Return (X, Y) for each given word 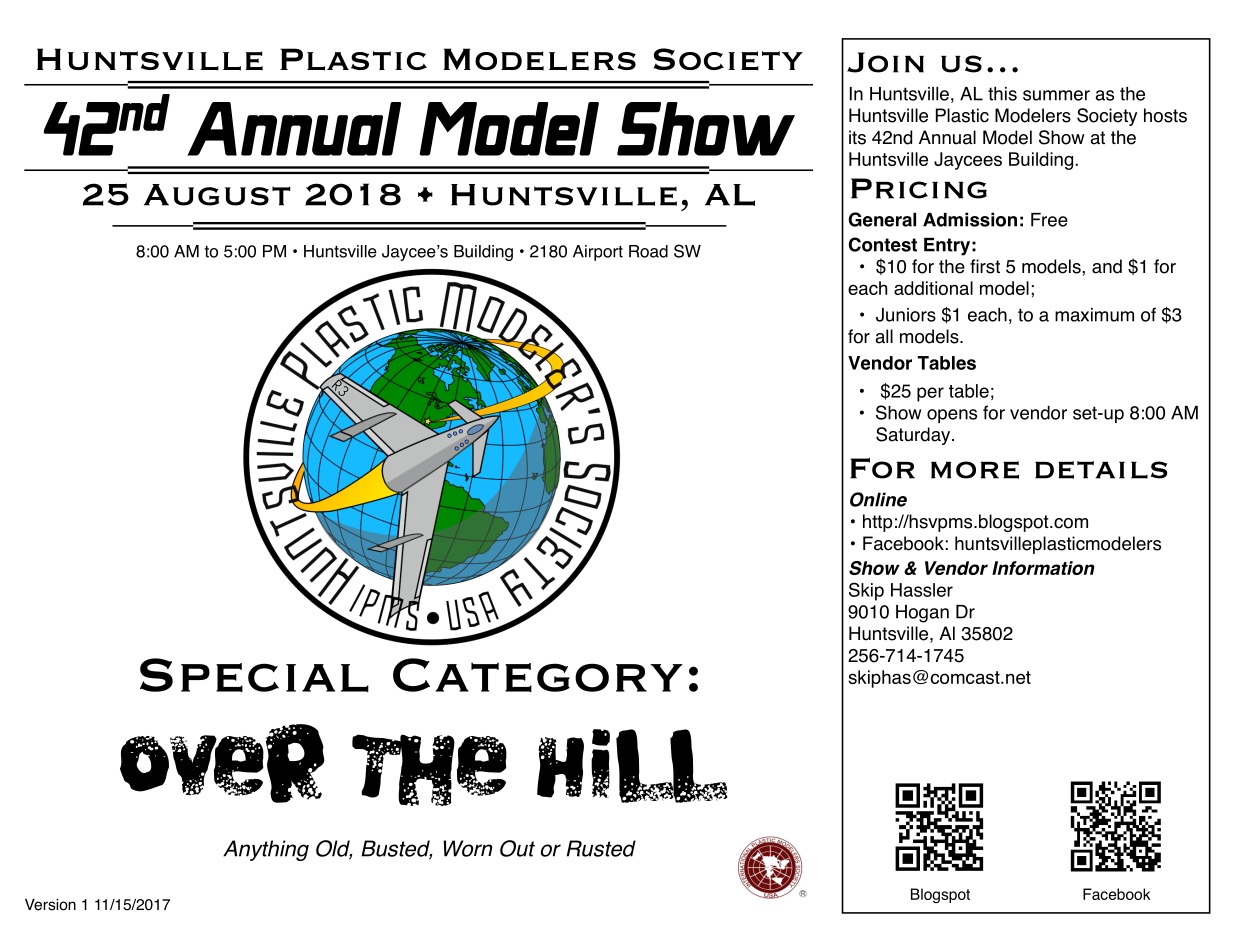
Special (254, 675)
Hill (632, 766)
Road (648, 251)
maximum (1094, 315)
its (857, 137)
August (217, 195)
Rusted (601, 848)
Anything (266, 850)
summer (1056, 95)
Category (538, 675)
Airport (598, 253)
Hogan (922, 614)
